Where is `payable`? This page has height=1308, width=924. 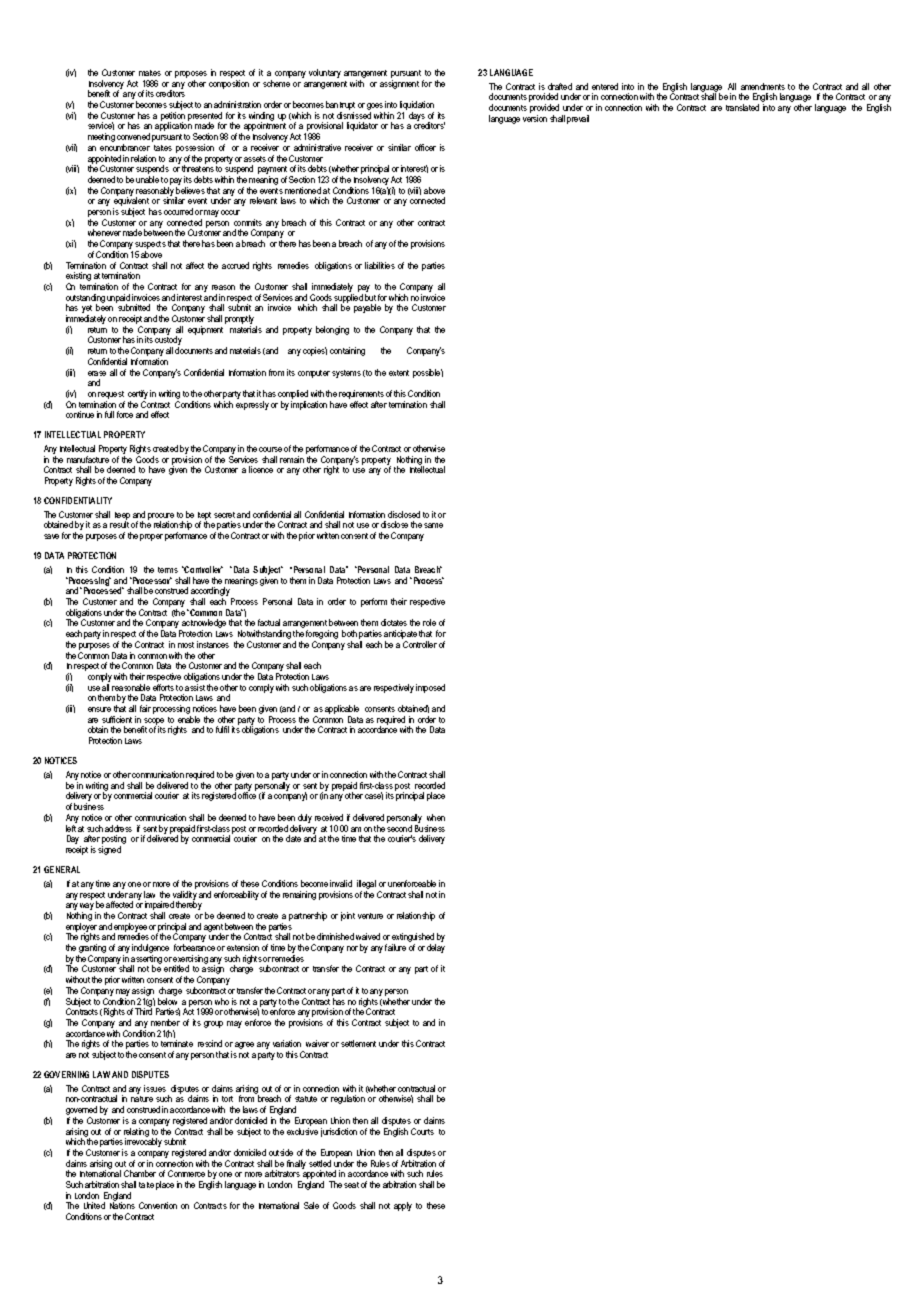 payable is located at coordinates (367, 308).
